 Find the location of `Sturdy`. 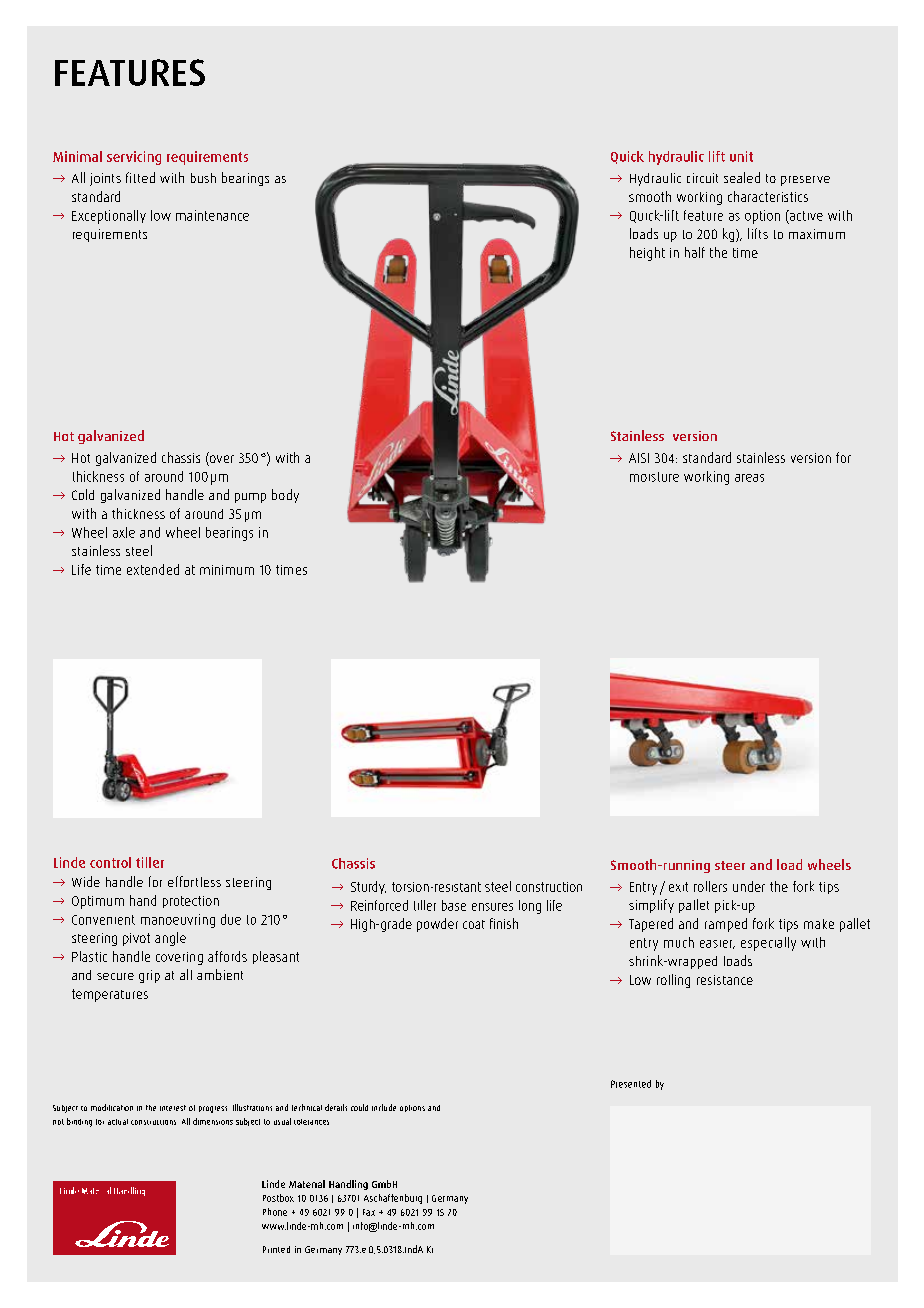

Sturdy is located at coordinates (368, 887).
